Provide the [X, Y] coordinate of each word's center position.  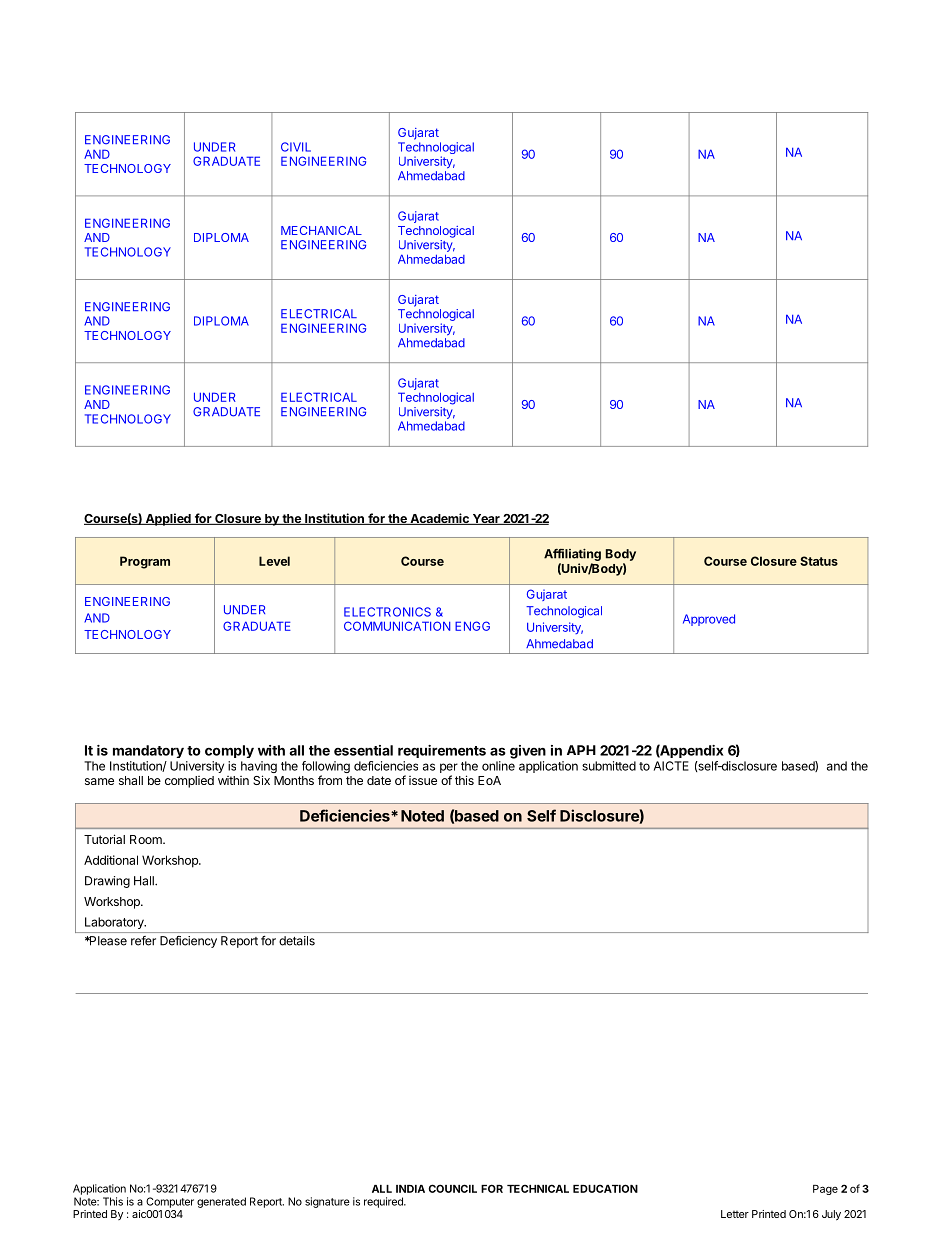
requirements [442, 751]
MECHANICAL [321, 230]
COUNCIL [452, 1188]
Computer [170, 1202]
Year [486, 519]
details [297, 941]
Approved [709, 620]
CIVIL [296, 147]
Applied [168, 519]
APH [581, 750]
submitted [609, 766]
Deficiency [188, 942]
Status [819, 561]
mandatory [148, 751]
